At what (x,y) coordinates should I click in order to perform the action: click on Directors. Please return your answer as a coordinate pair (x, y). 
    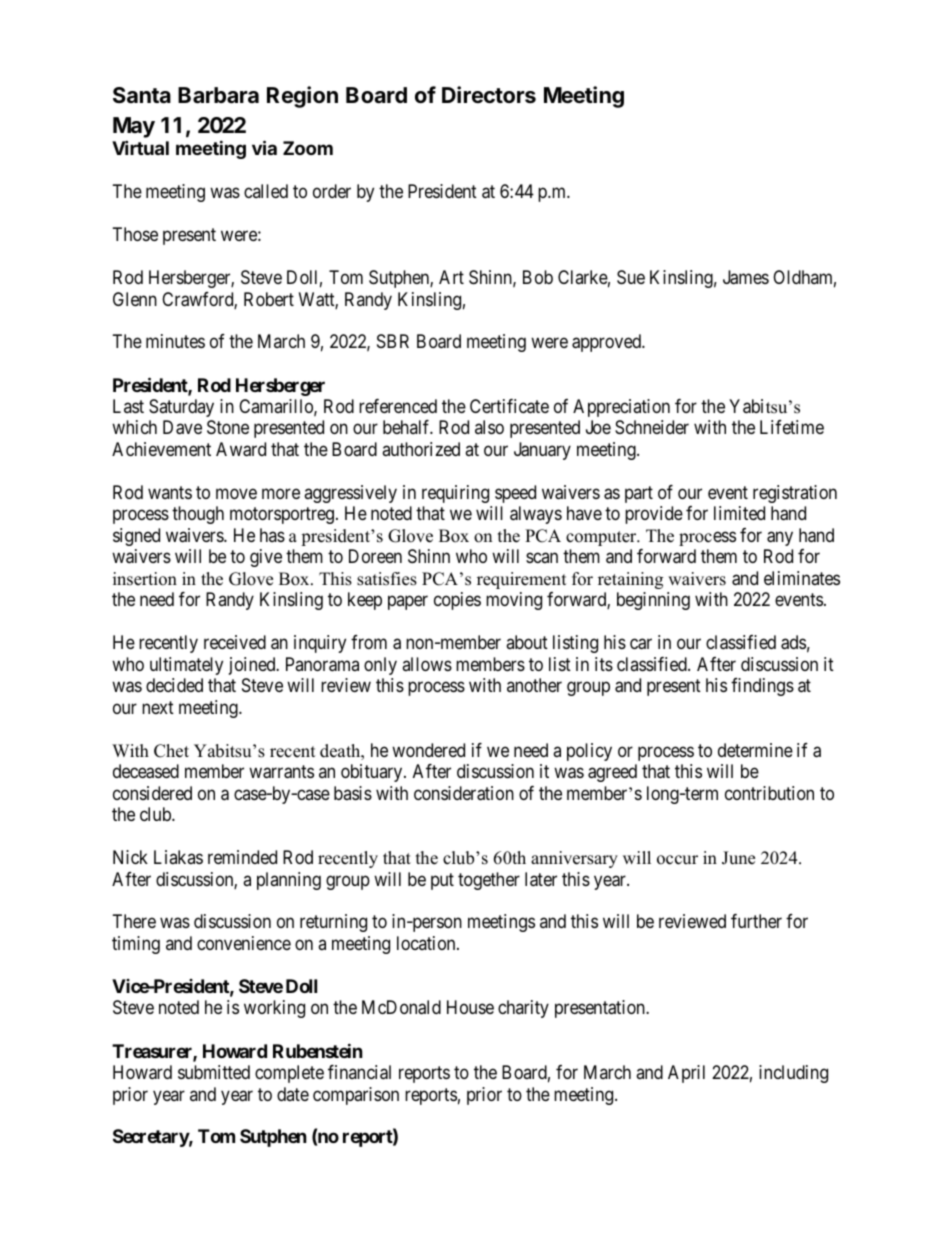
    Looking at the image, I should click on (489, 95).
